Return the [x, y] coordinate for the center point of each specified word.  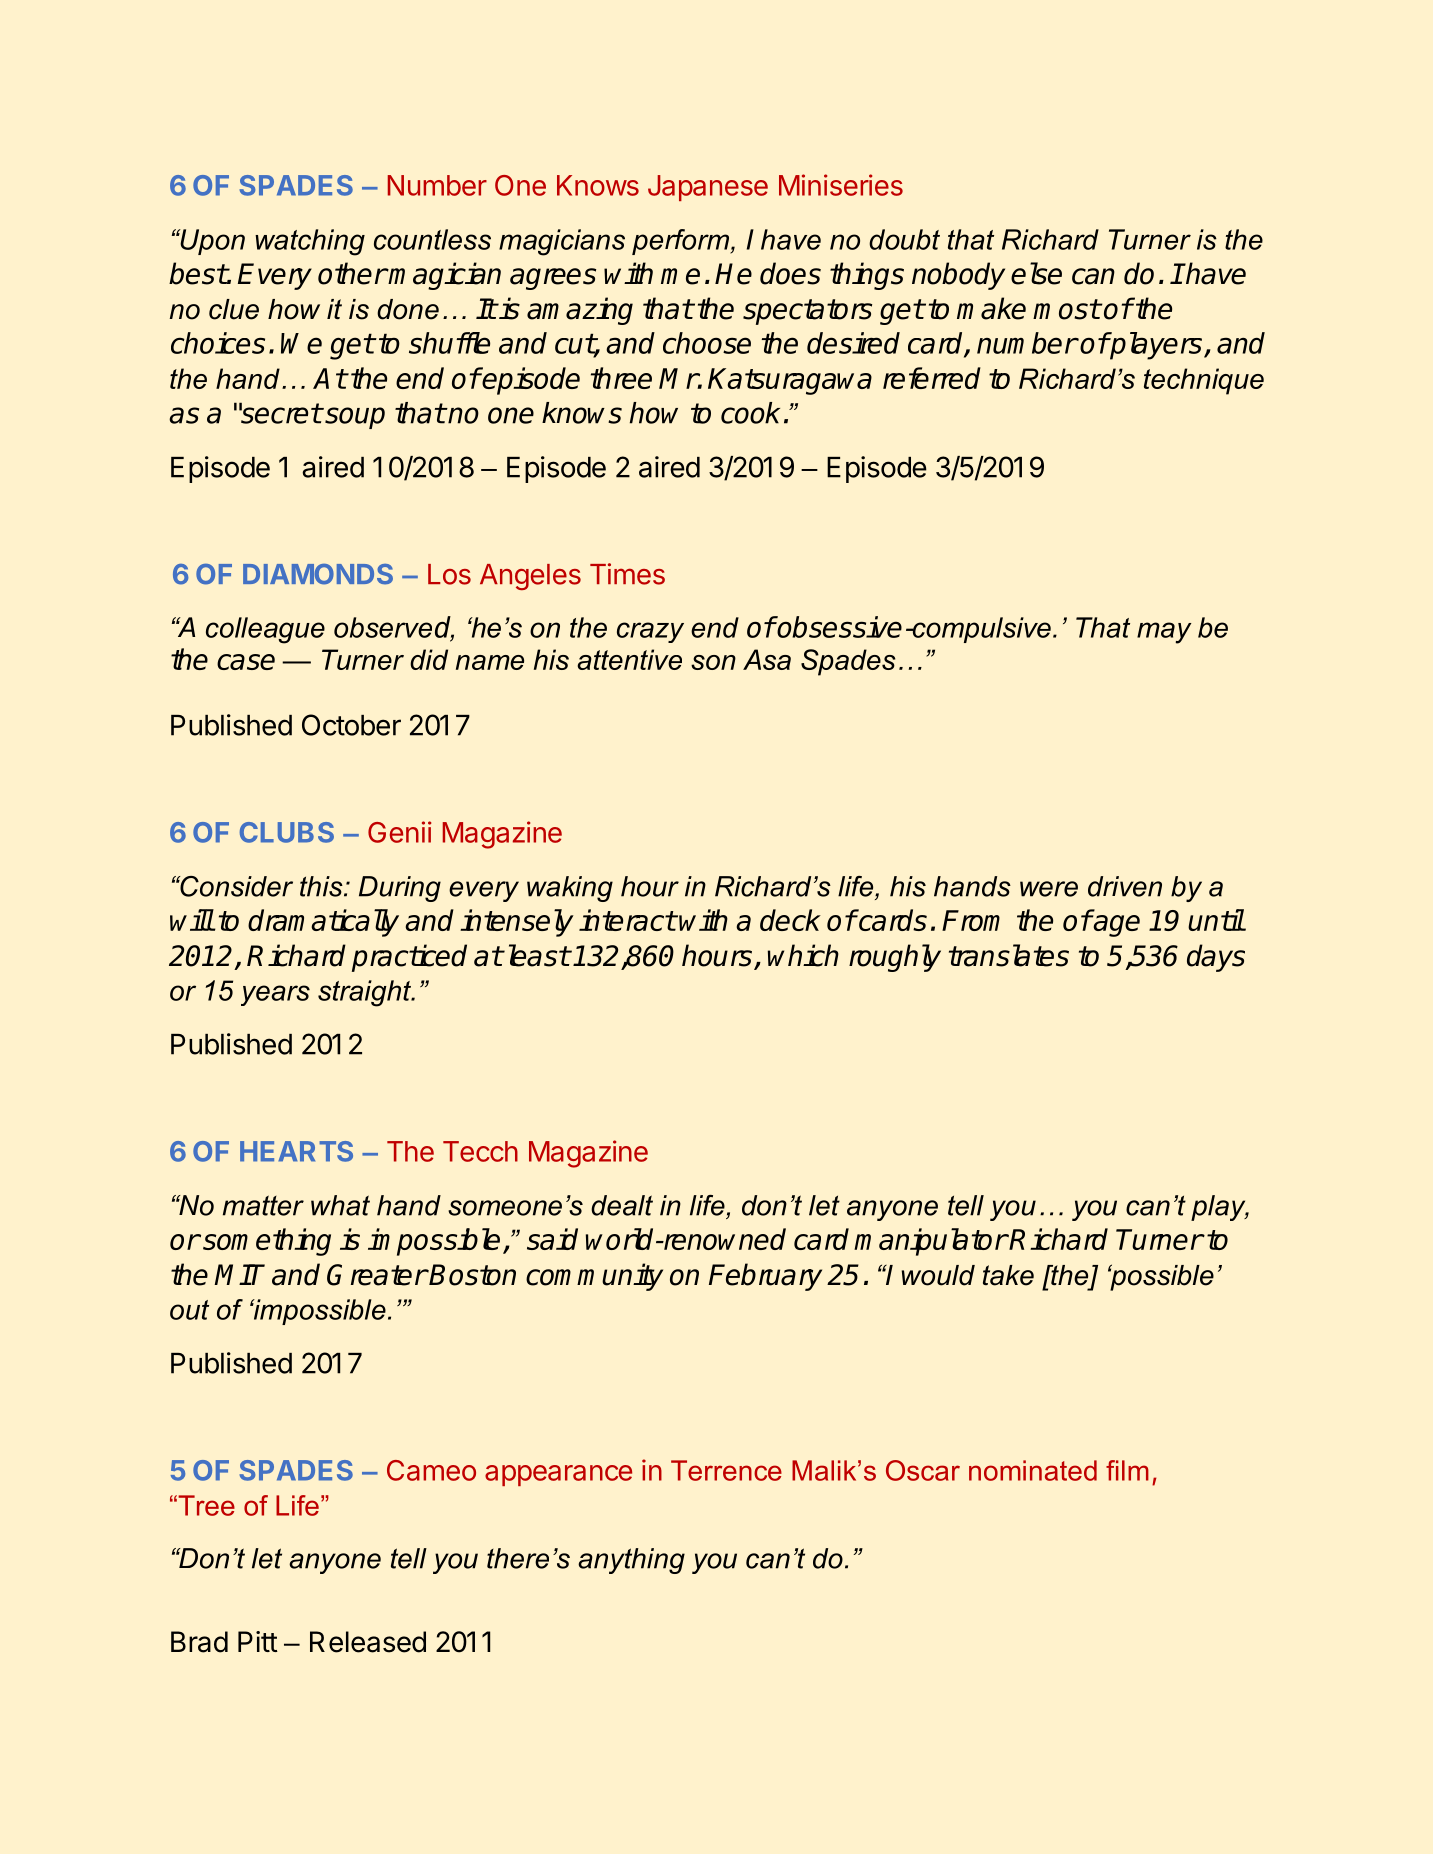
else [1036, 273]
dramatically [323, 923]
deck [790, 920]
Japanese [708, 188]
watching [310, 242]
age [1116, 926]
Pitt [258, 1641]
